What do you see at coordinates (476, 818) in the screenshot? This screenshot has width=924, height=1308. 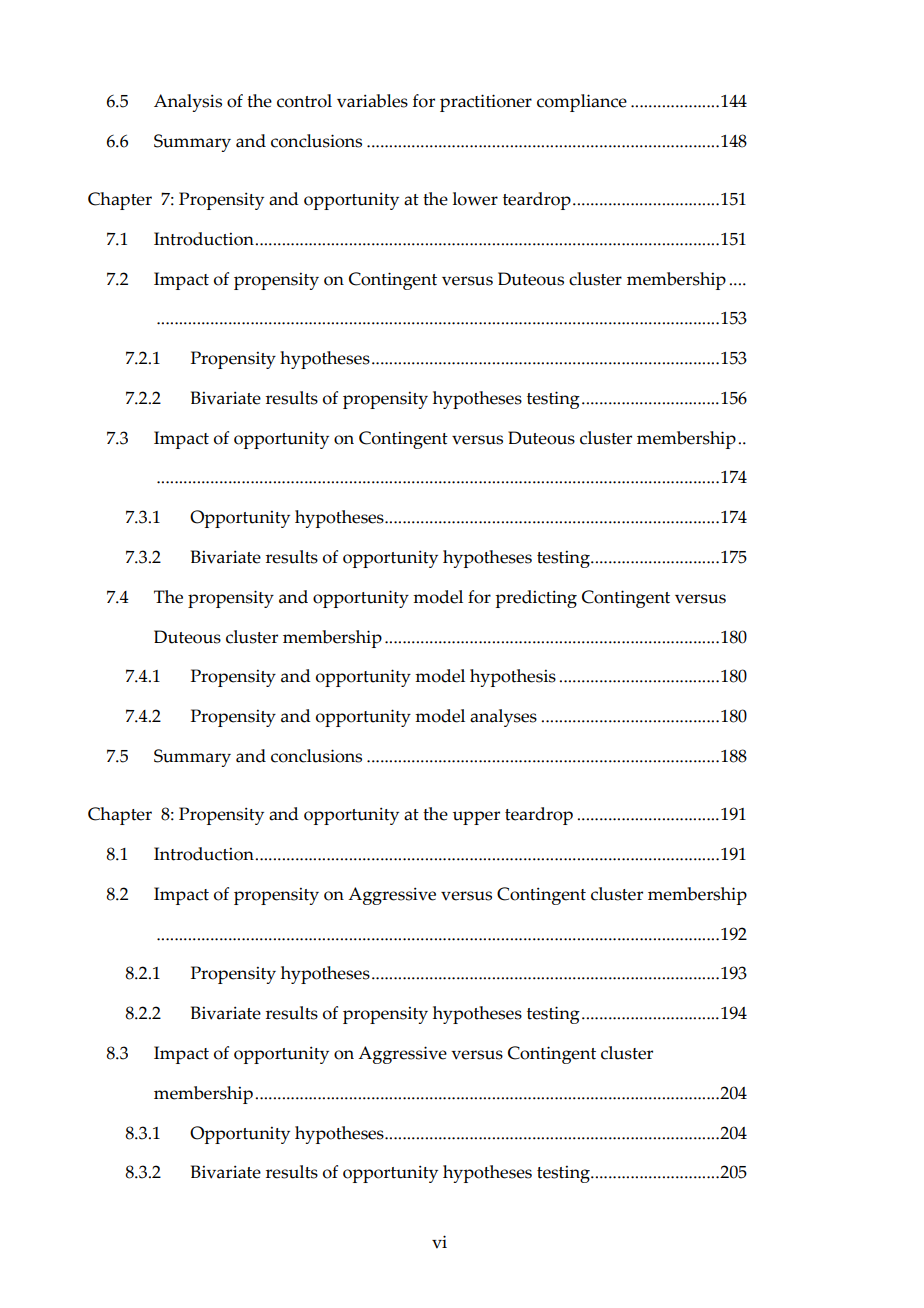 I see `upper` at bounding box center [476, 818].
